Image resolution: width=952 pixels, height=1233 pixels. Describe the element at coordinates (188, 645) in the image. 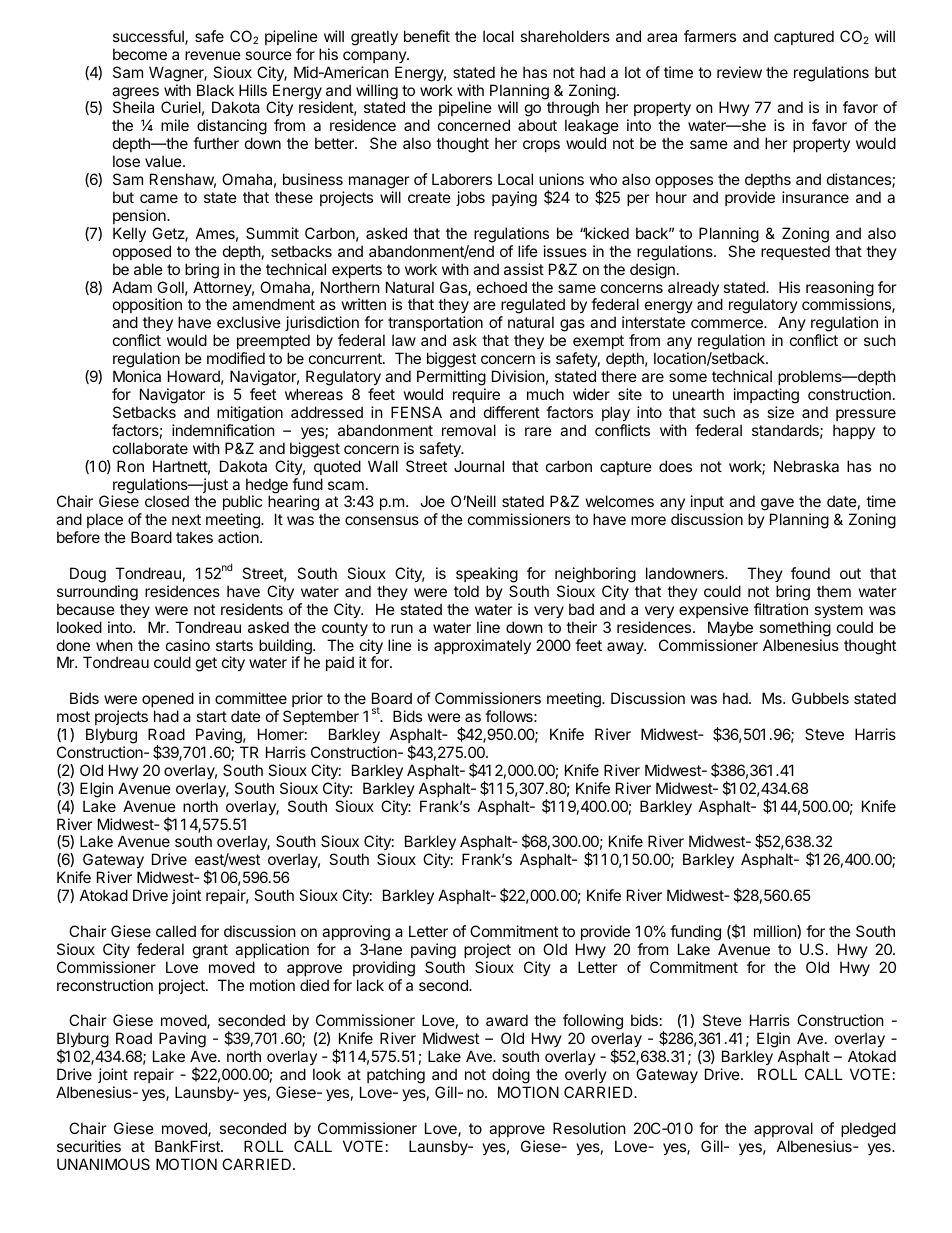

I see `casino` at that location.
